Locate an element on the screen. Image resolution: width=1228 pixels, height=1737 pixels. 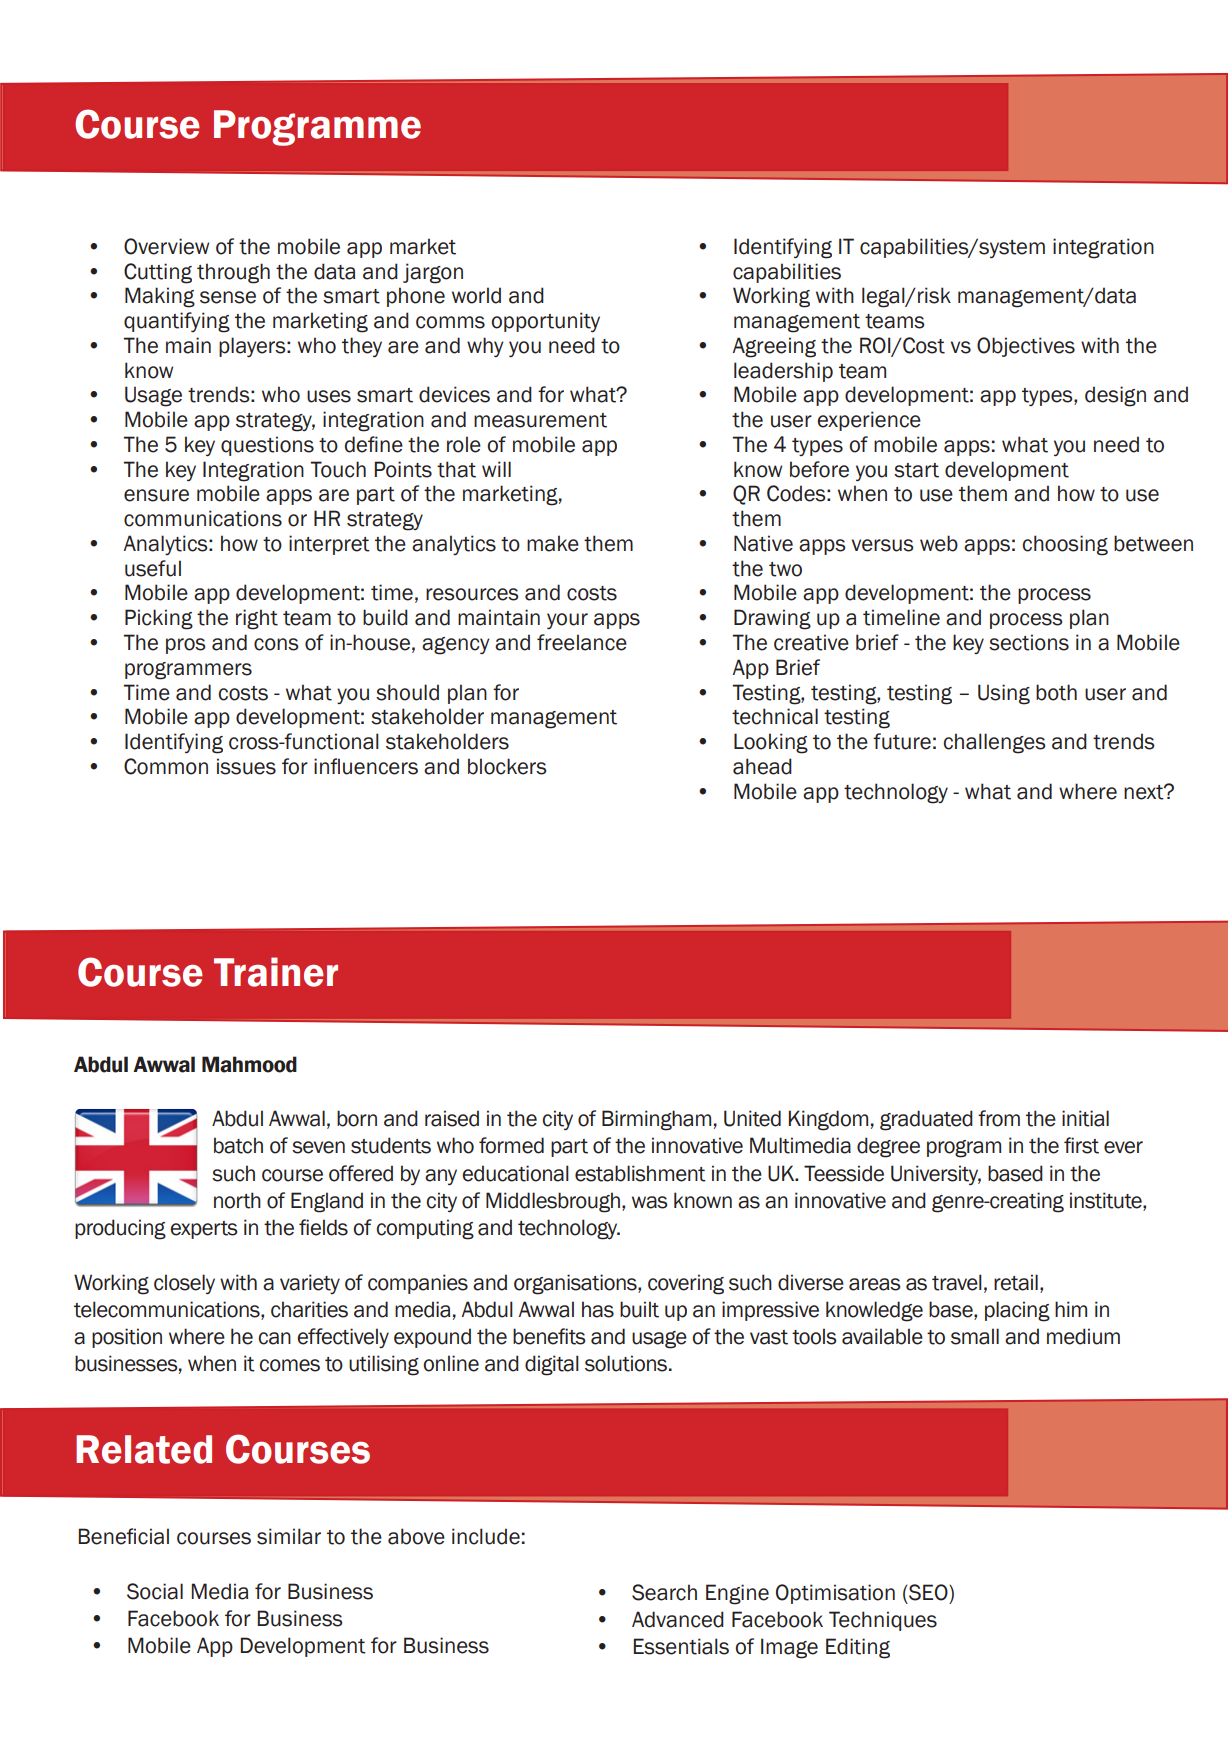
Trainer is located at coordinates (276, 972).
